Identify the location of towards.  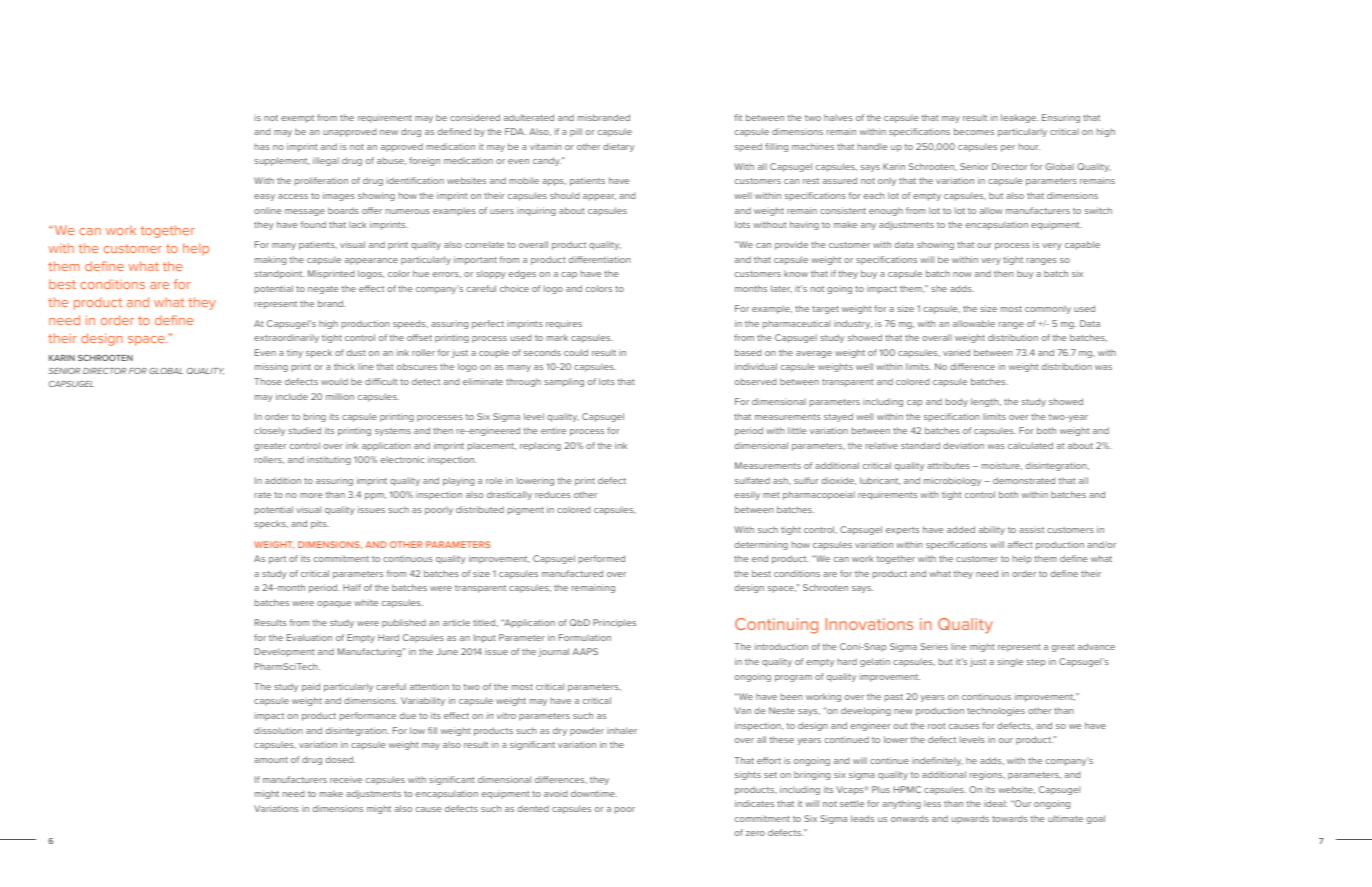
(1010, 818).
